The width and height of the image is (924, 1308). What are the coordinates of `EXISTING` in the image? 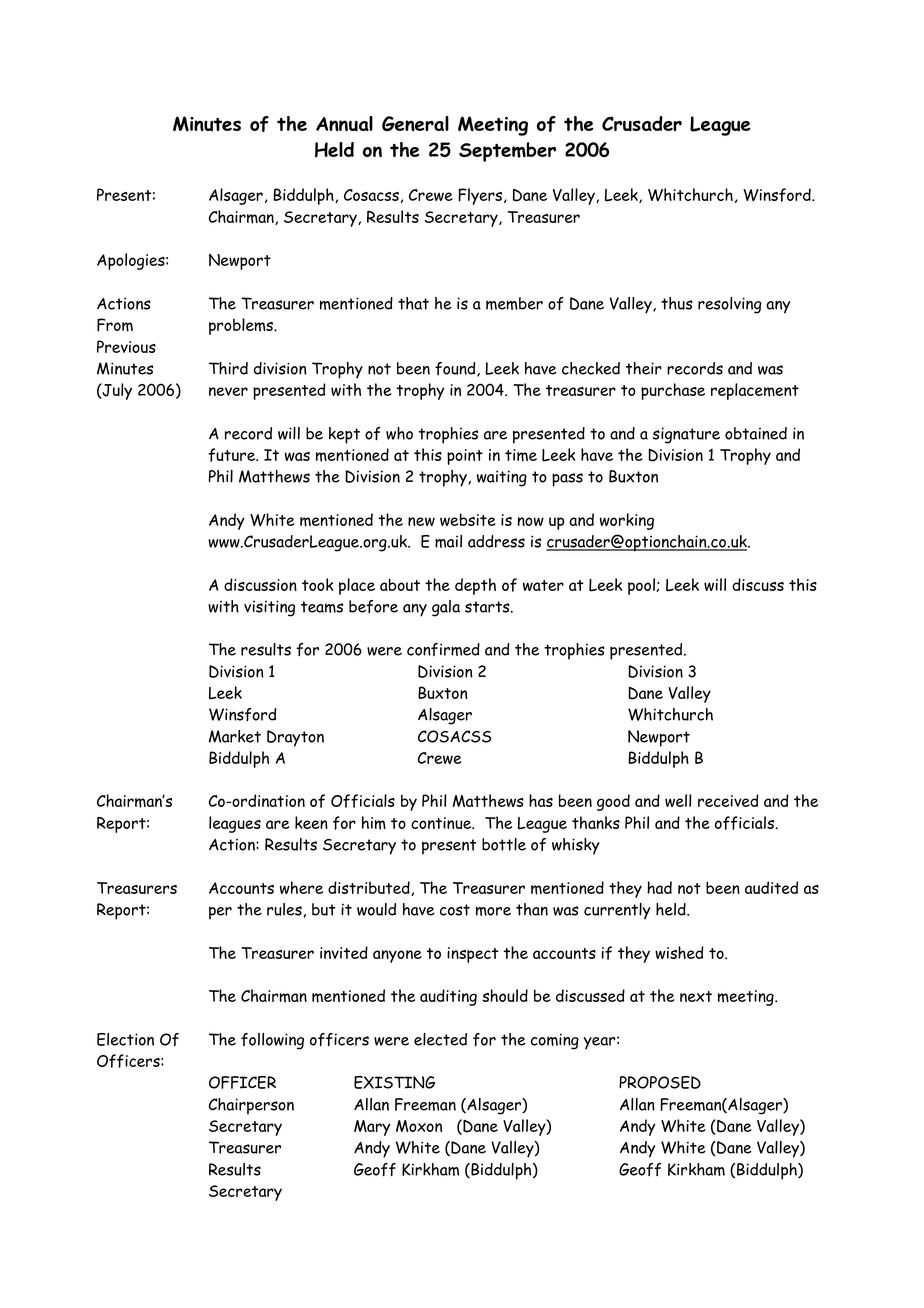 It's located at (394, 1082).
